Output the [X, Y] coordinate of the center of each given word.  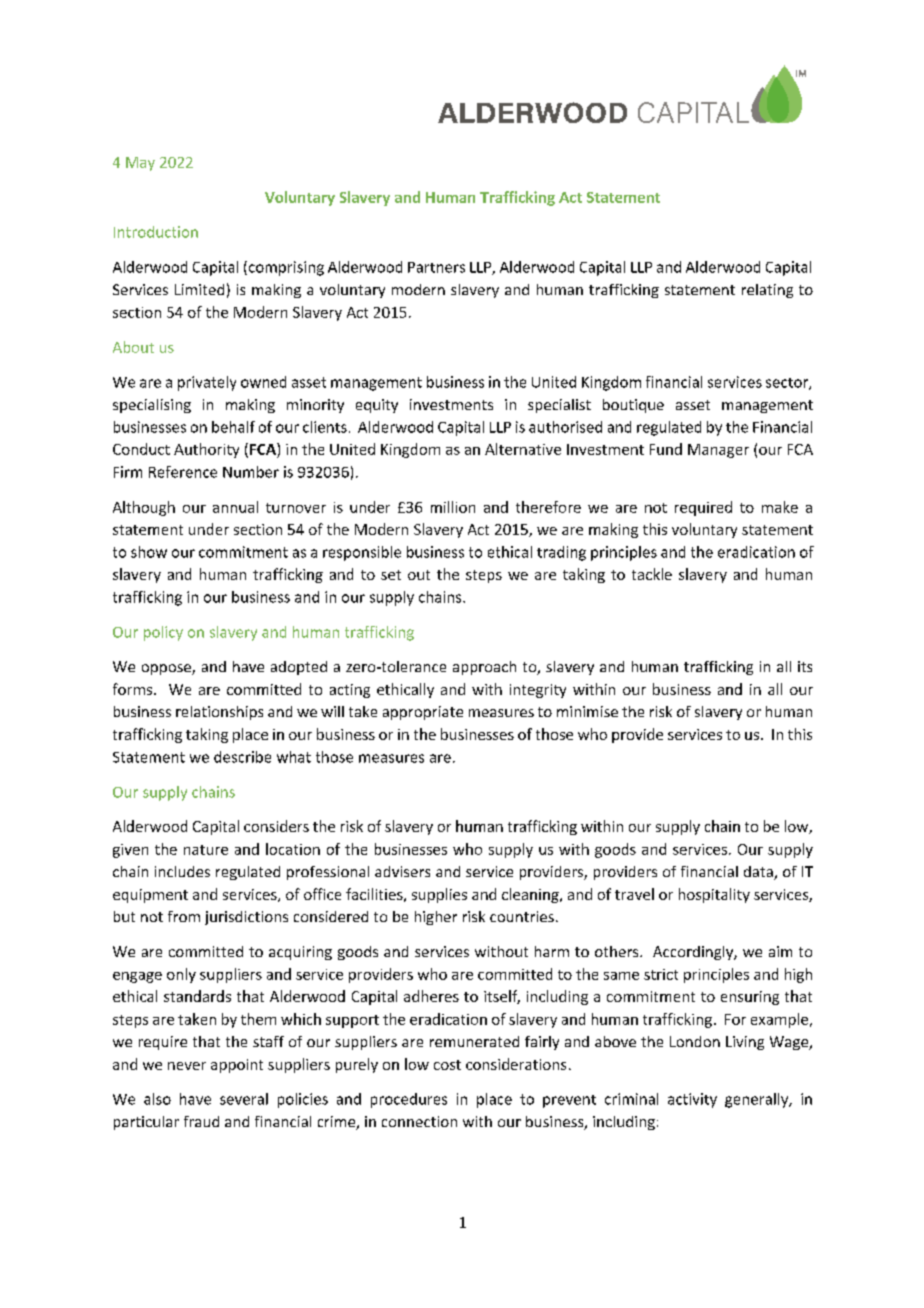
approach [484, 668]
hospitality [714, 895]
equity [377, 406]
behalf [233, 427]
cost [447, 1065]
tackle [652, 574]
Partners [436, 267]
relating [767, 291]
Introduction [156, 232]
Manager [718, 451]
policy [163, 633]
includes [182, 871]
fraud [201, 1121]
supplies [439, 895]
